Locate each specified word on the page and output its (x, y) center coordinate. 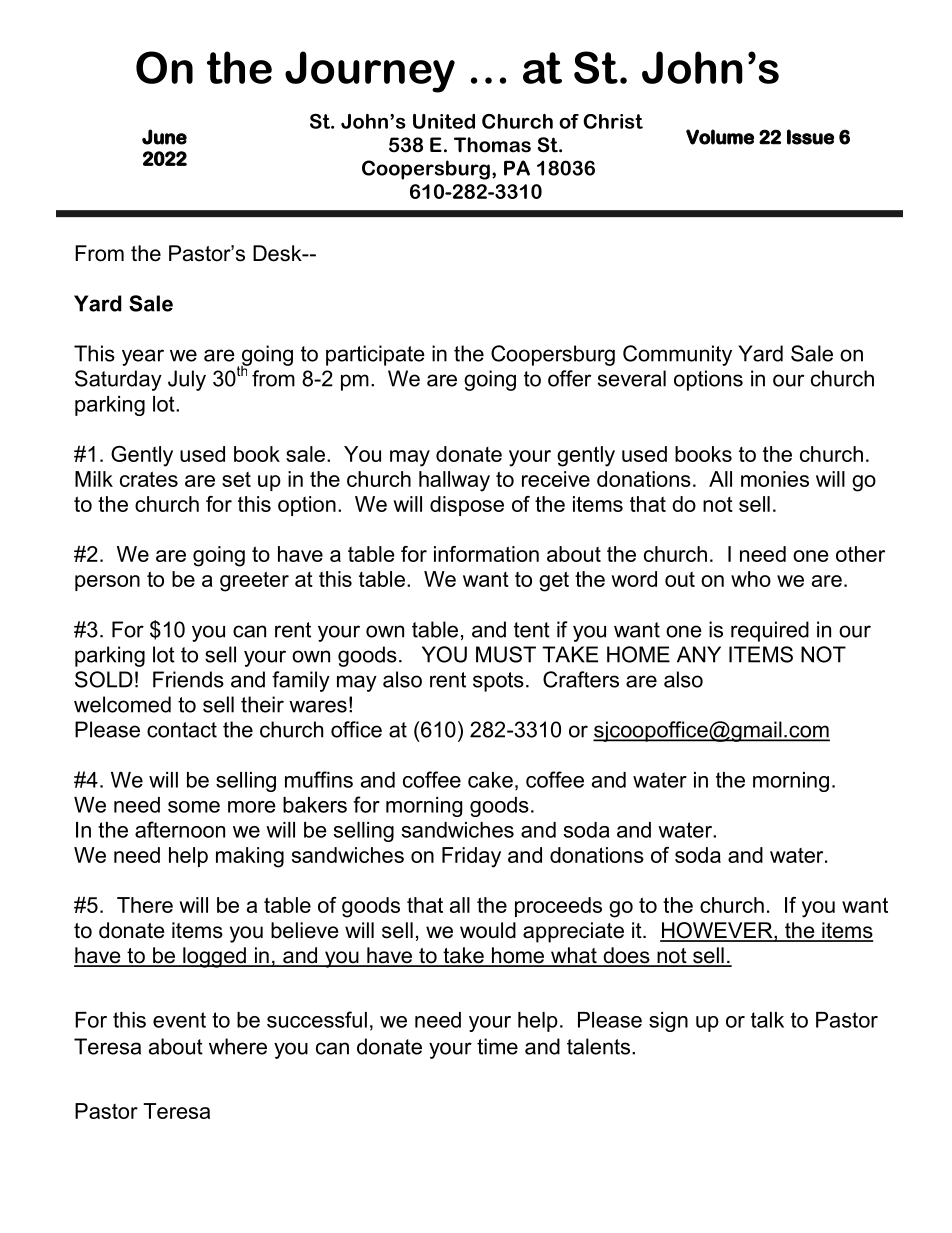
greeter (254, 581)
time (497, 1046)
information (486, 554)
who (751, 579)
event (179, 1020)
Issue (810, 137)
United (444, 121)
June (164, 137)
